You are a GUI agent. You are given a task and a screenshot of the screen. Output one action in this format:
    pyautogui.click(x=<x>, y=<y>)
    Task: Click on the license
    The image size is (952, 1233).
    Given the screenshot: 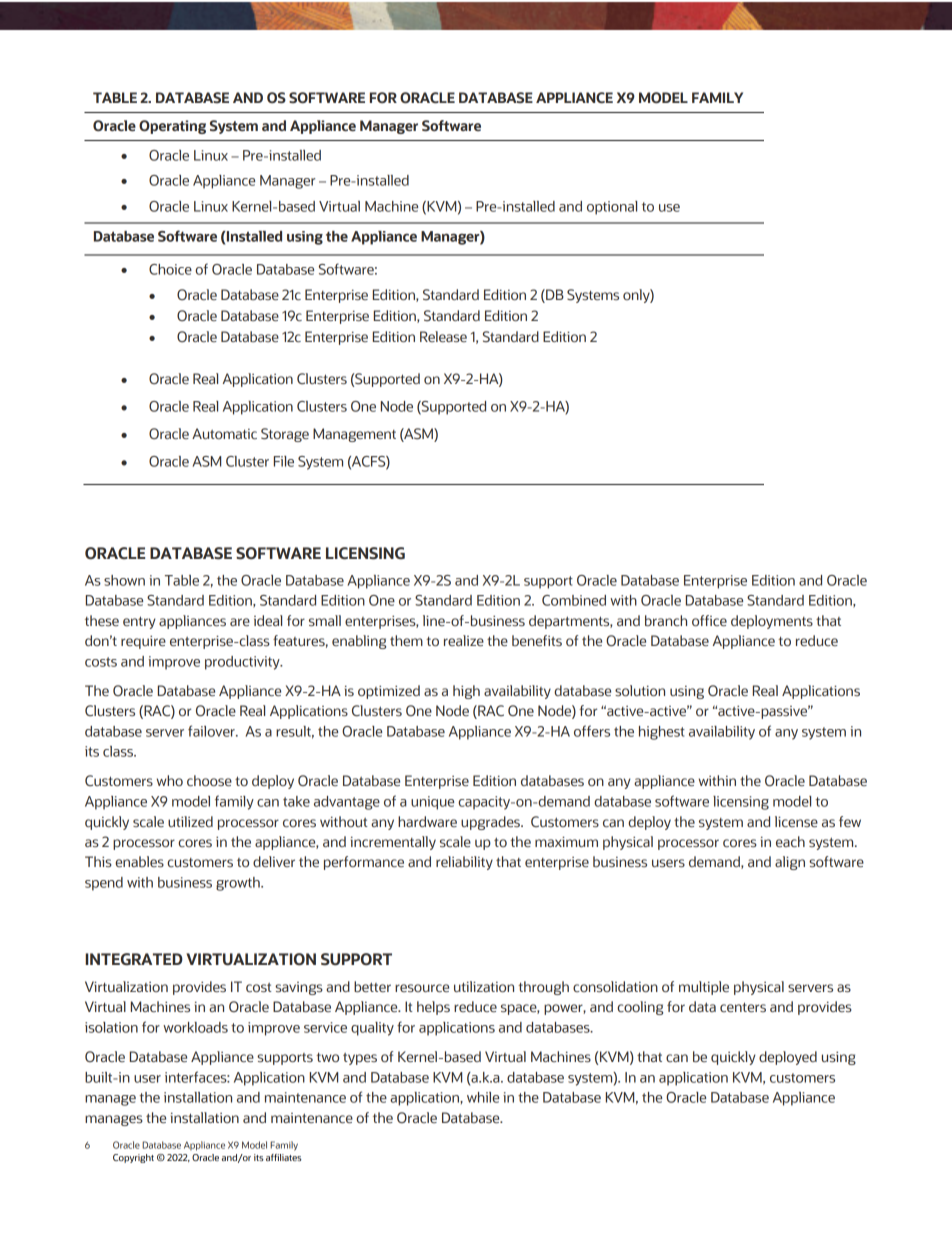 What is the action you would take?
    pyautogui.click(x=796, y=821)
